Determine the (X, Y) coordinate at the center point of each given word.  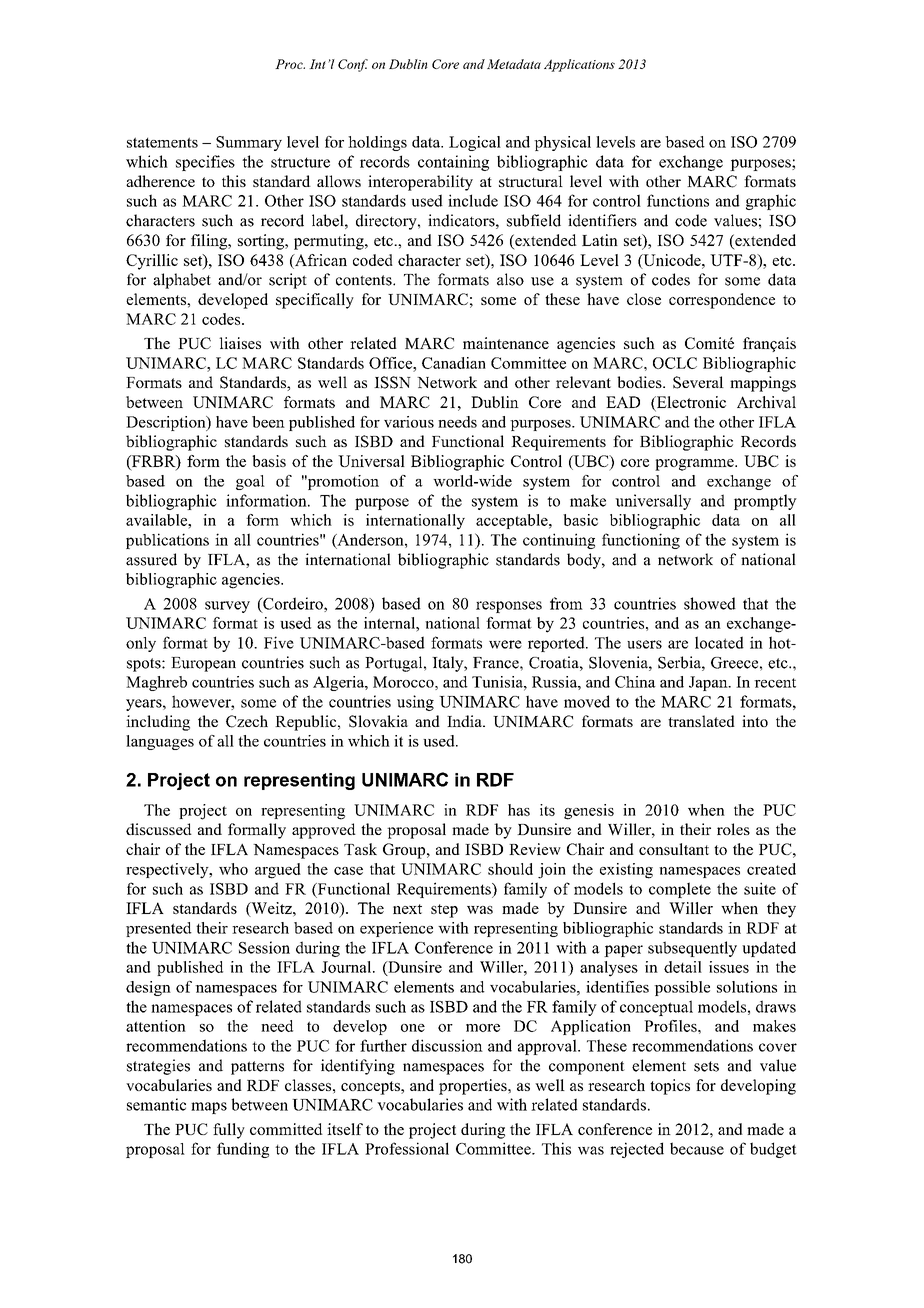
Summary (249, 143)
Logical (475, 143)
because (697, 1148)
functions (678, 200)
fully (229, 1131)
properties (474, 1087)
